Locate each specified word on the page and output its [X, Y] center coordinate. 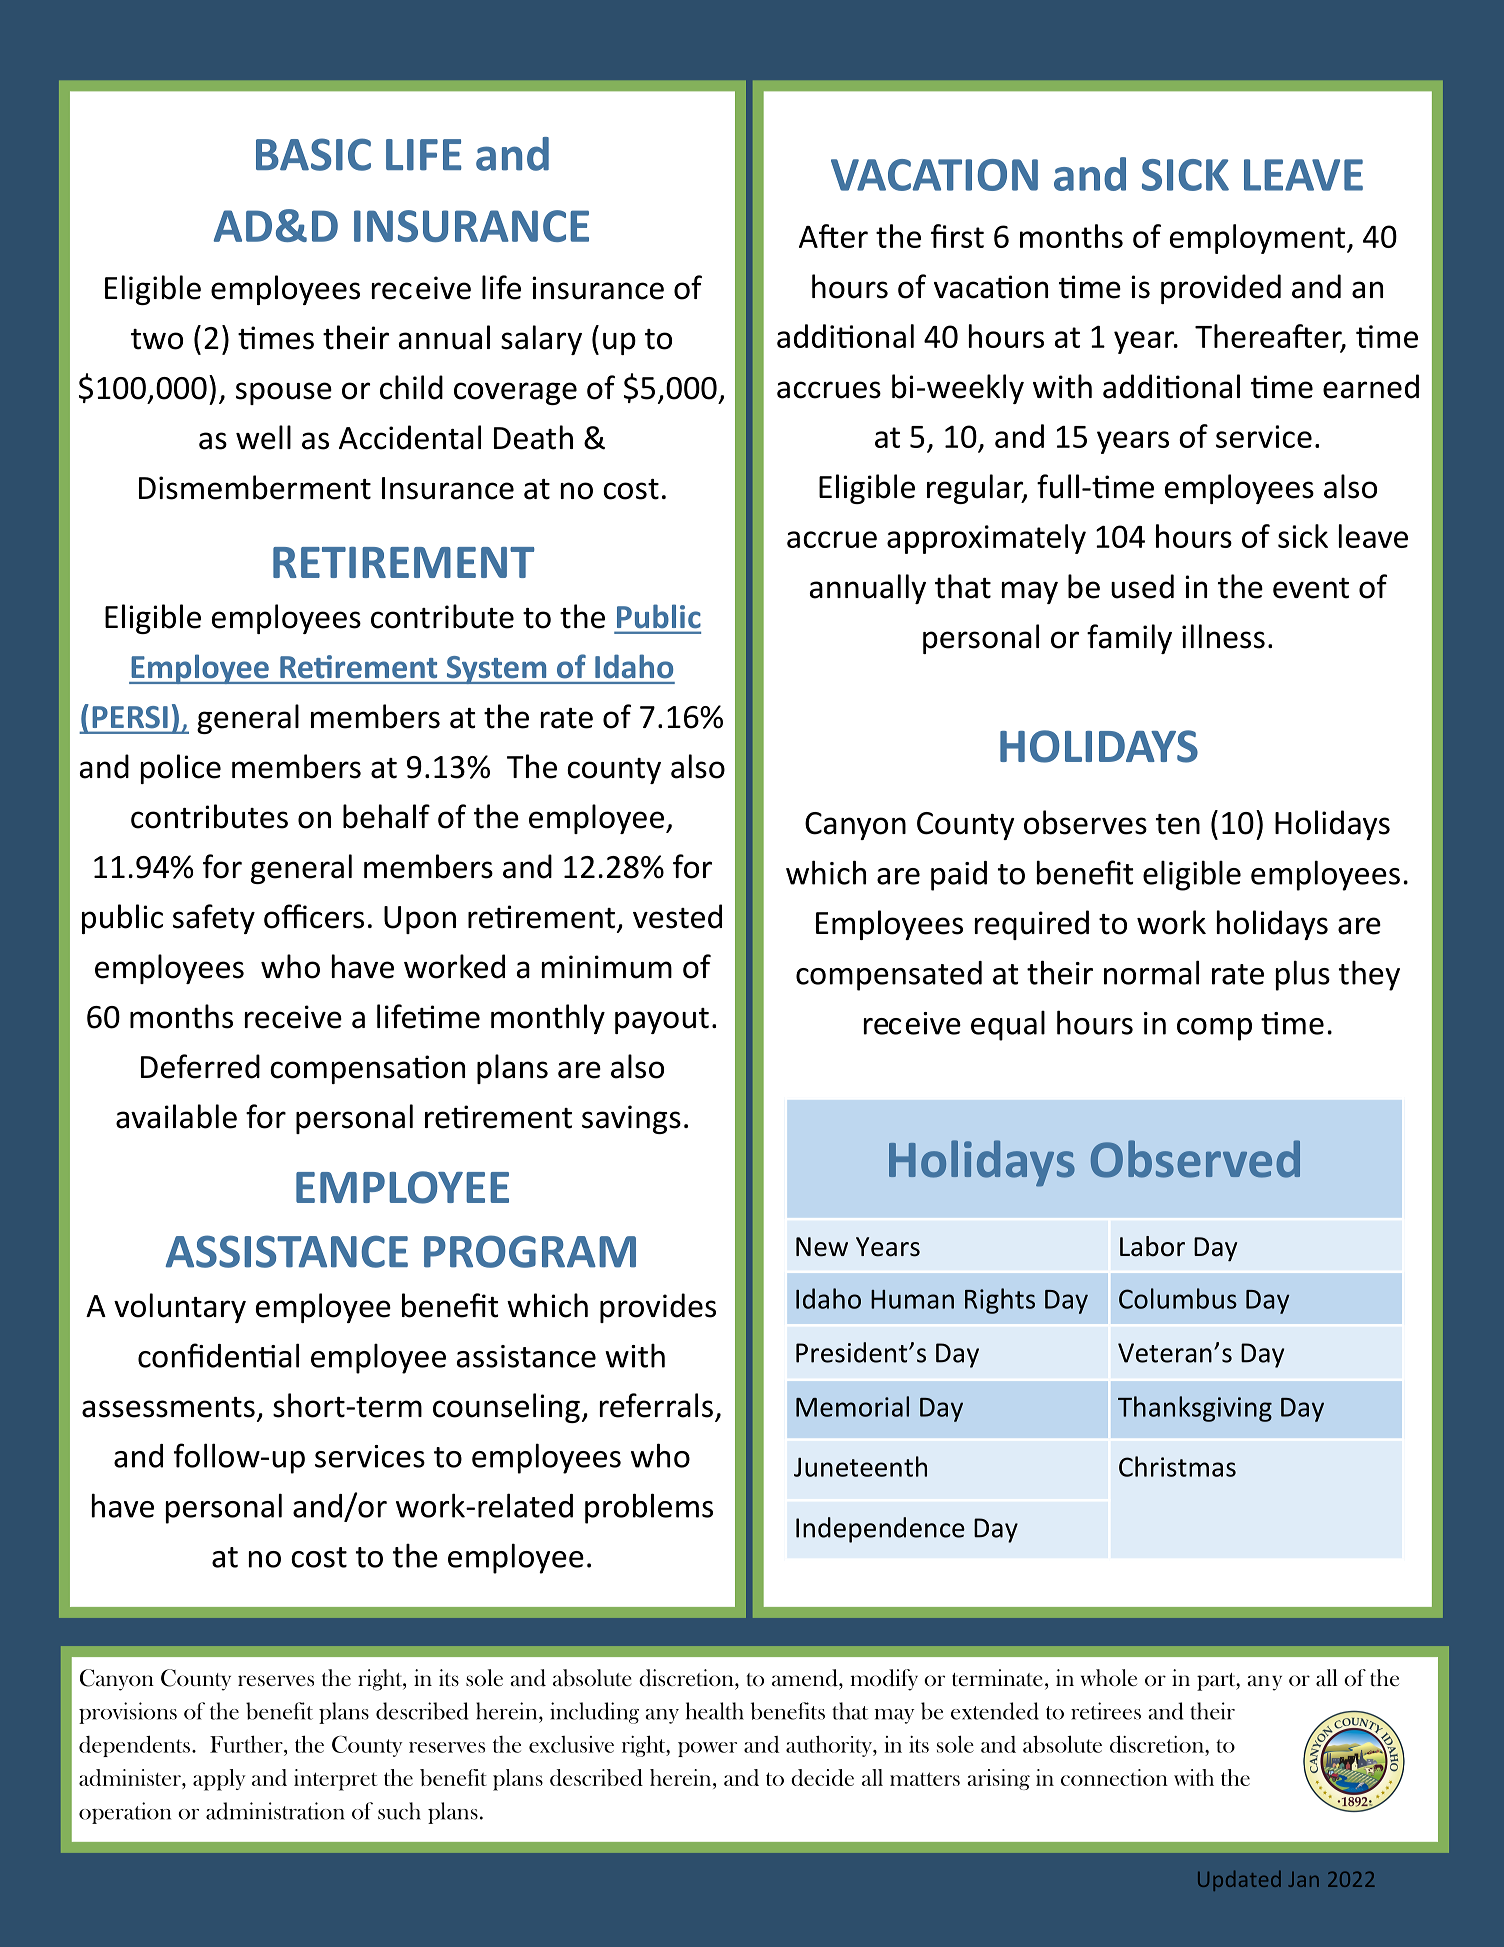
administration [275, 1811]
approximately [986, 539]
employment [1259, 239]
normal [1151, 972]
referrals [656, 1405]
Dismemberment [255, 487]
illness [1223, 636]
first [957, 236]
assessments [168, 1407]
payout [662, 1021]
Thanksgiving [1195, 1409]
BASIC [313, 154]
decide [822, 1777]
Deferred [200, 1066]
